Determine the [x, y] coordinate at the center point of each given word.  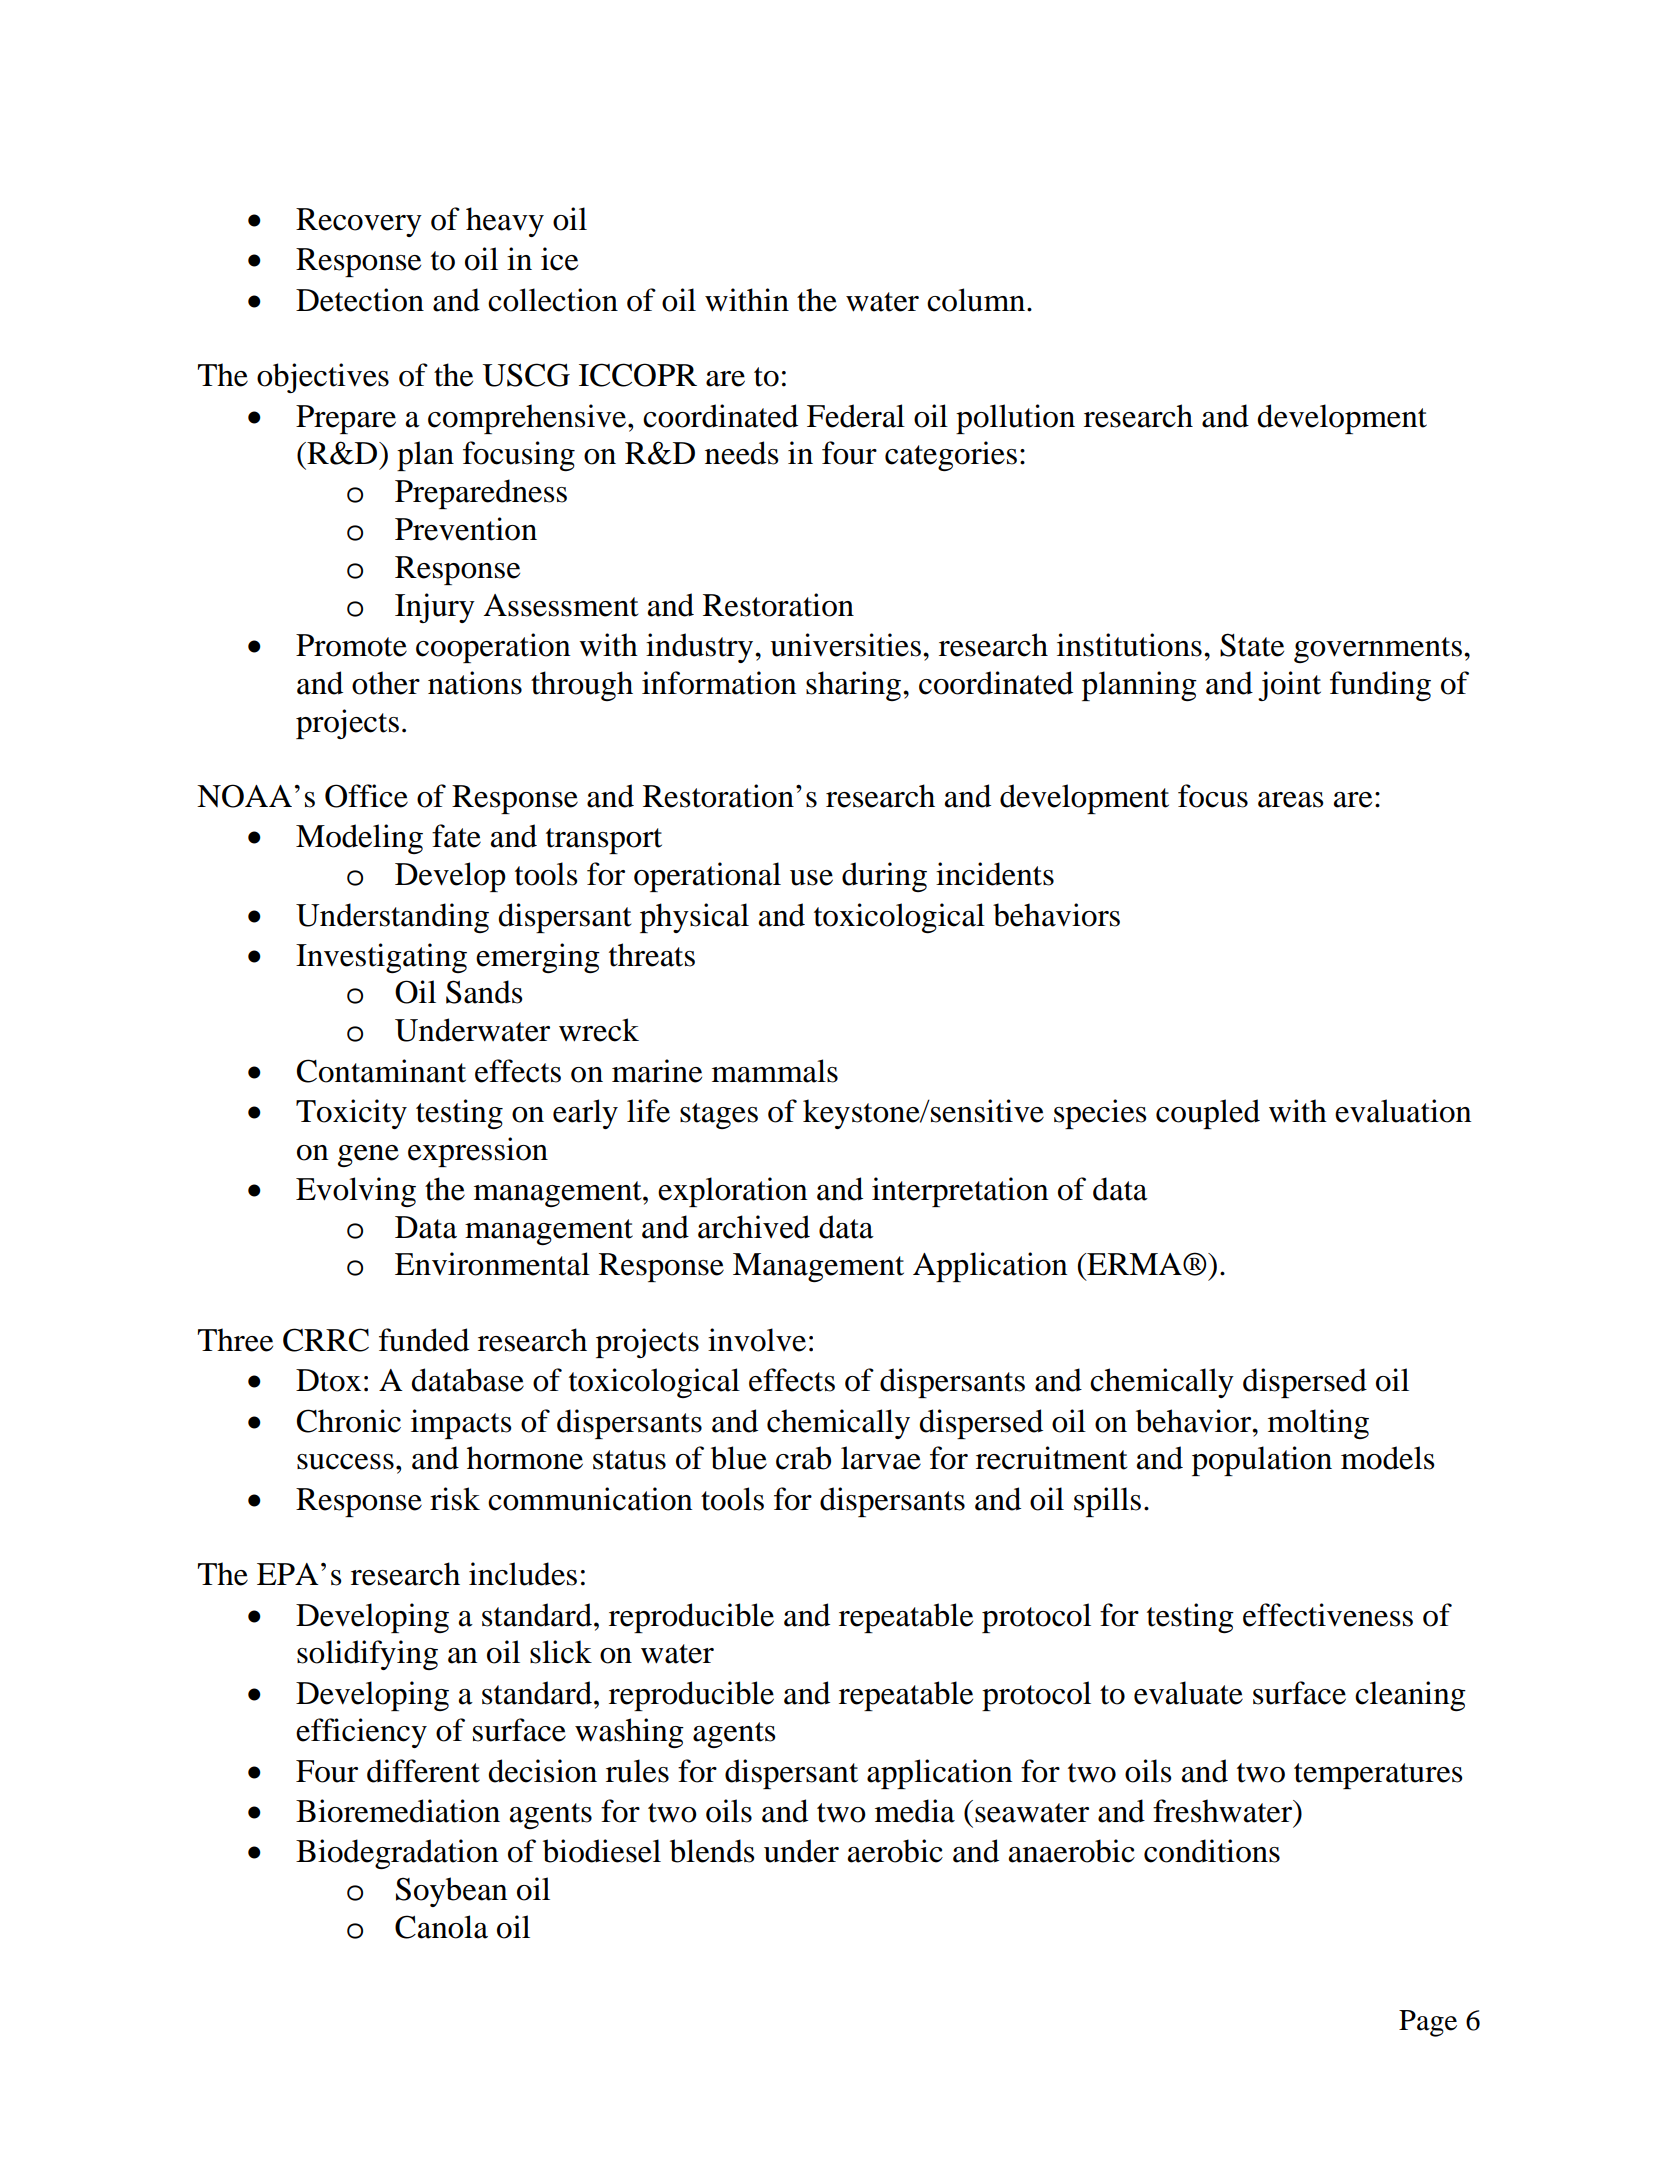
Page [1428, 2023]
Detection [360, 300]
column [976, 300]
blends [712, 1851]
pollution [1015, 419]
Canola [441, 1927]
